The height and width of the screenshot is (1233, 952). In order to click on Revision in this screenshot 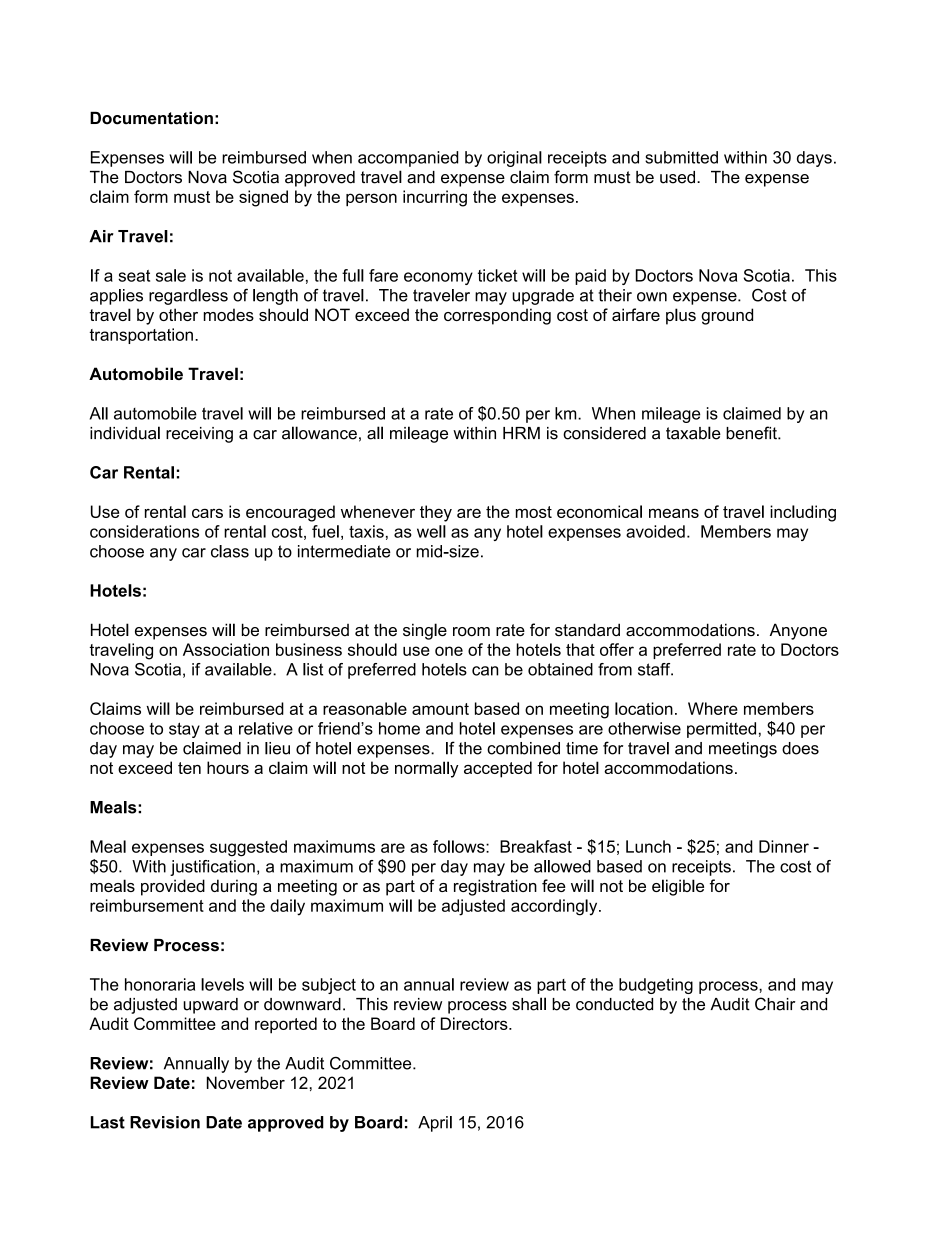, I will do `click(165, 1122)`.
